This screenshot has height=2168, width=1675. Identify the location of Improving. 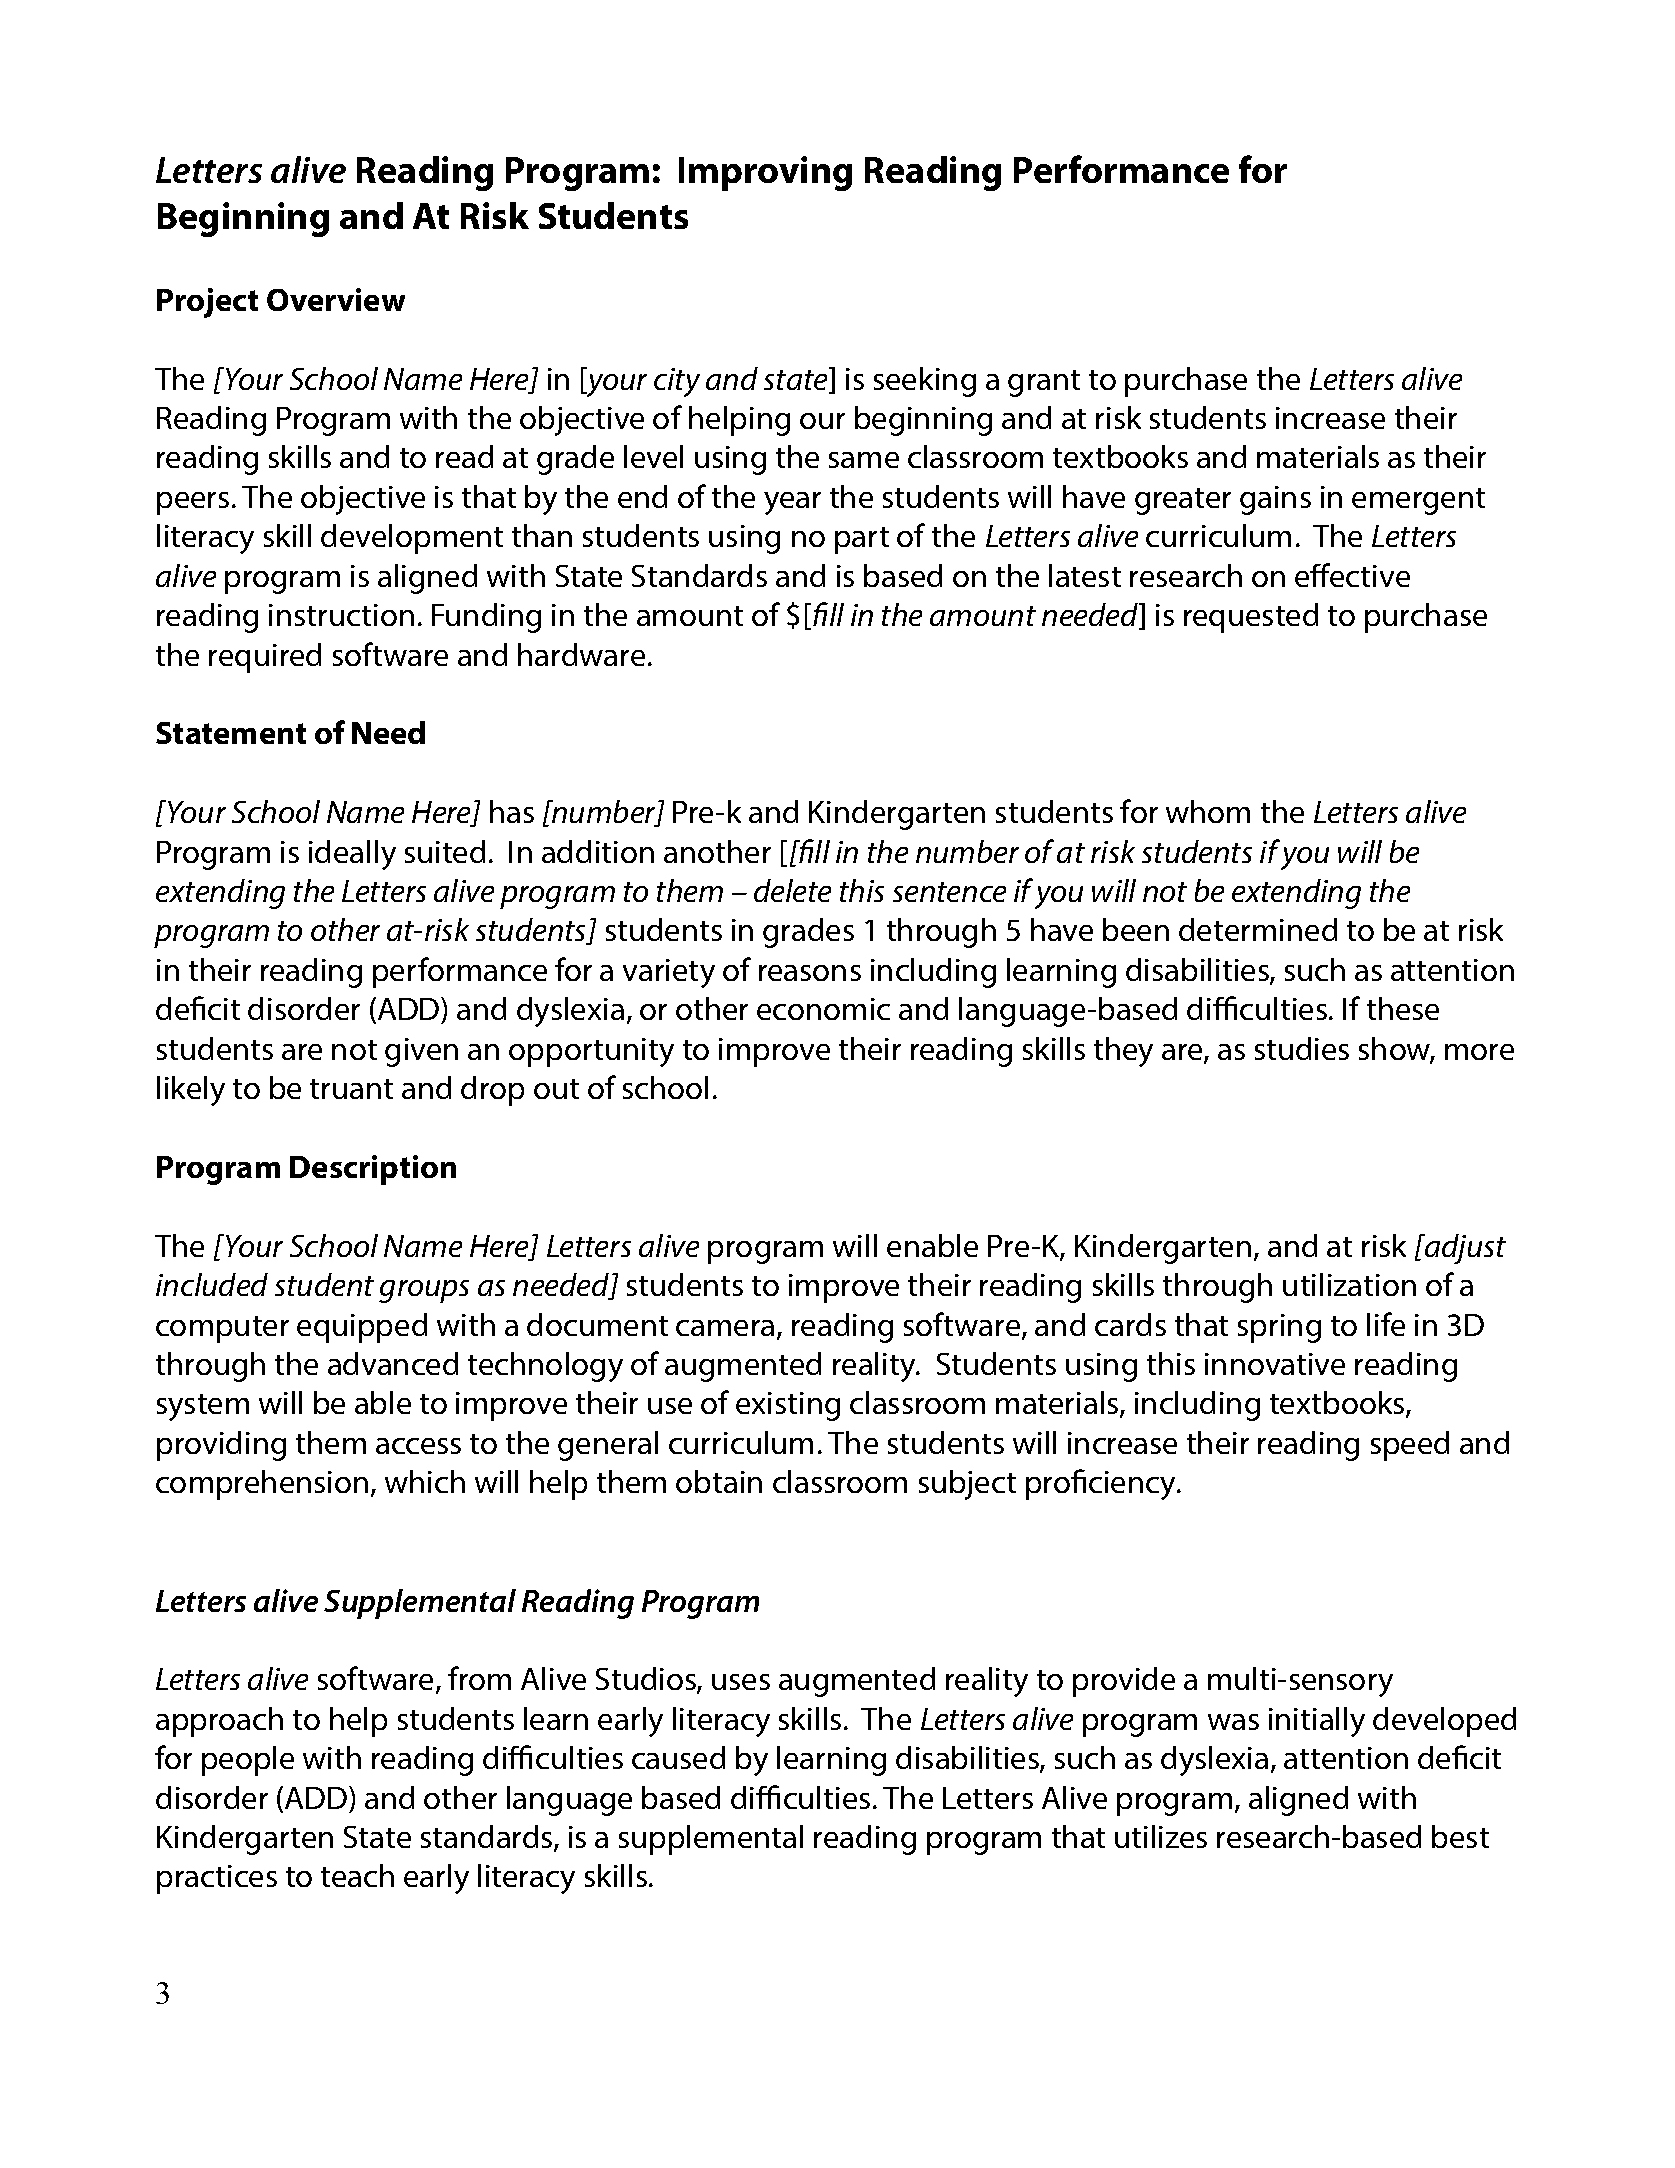
(765, 173).
